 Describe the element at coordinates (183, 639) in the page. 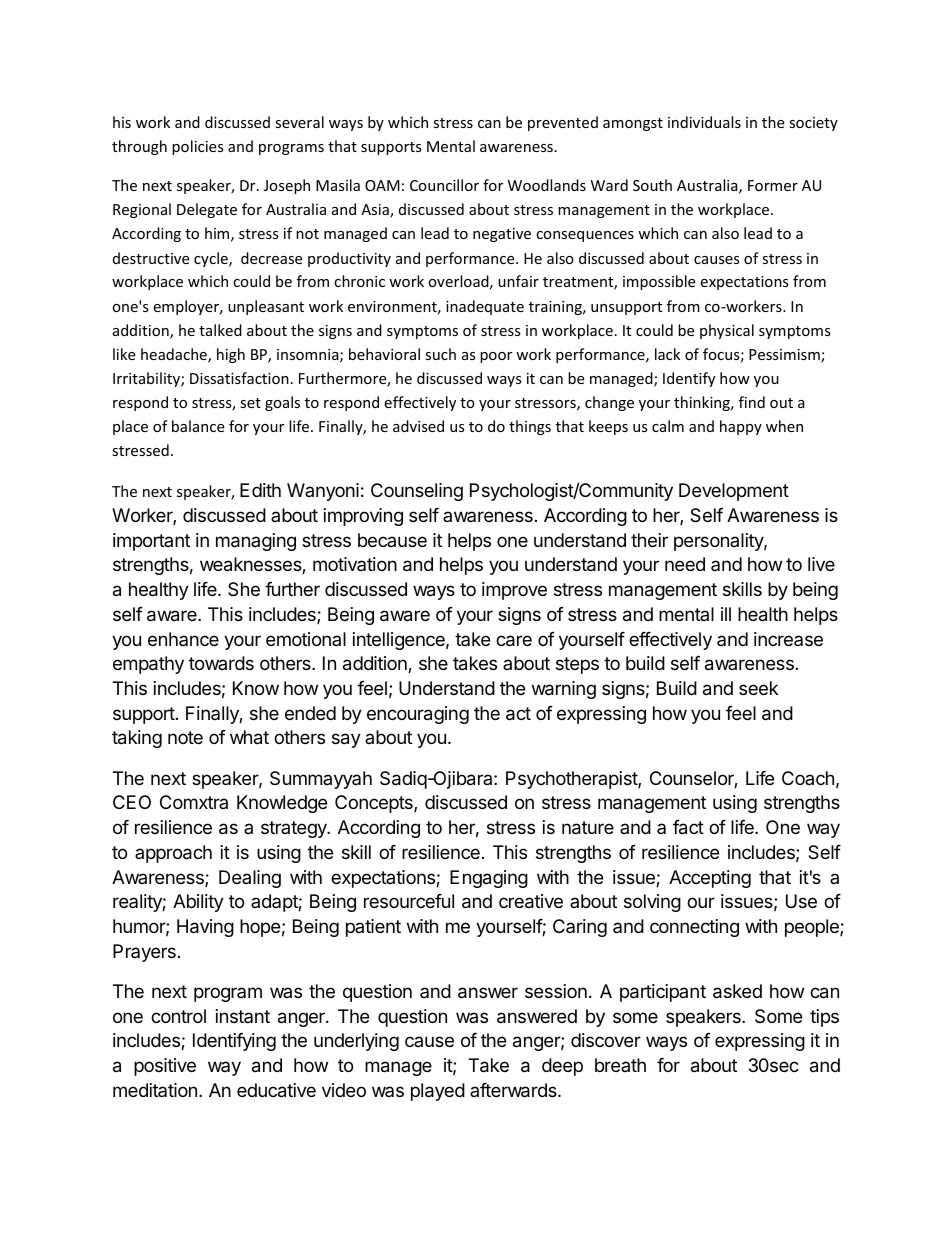

I see `enhance` at that location.
